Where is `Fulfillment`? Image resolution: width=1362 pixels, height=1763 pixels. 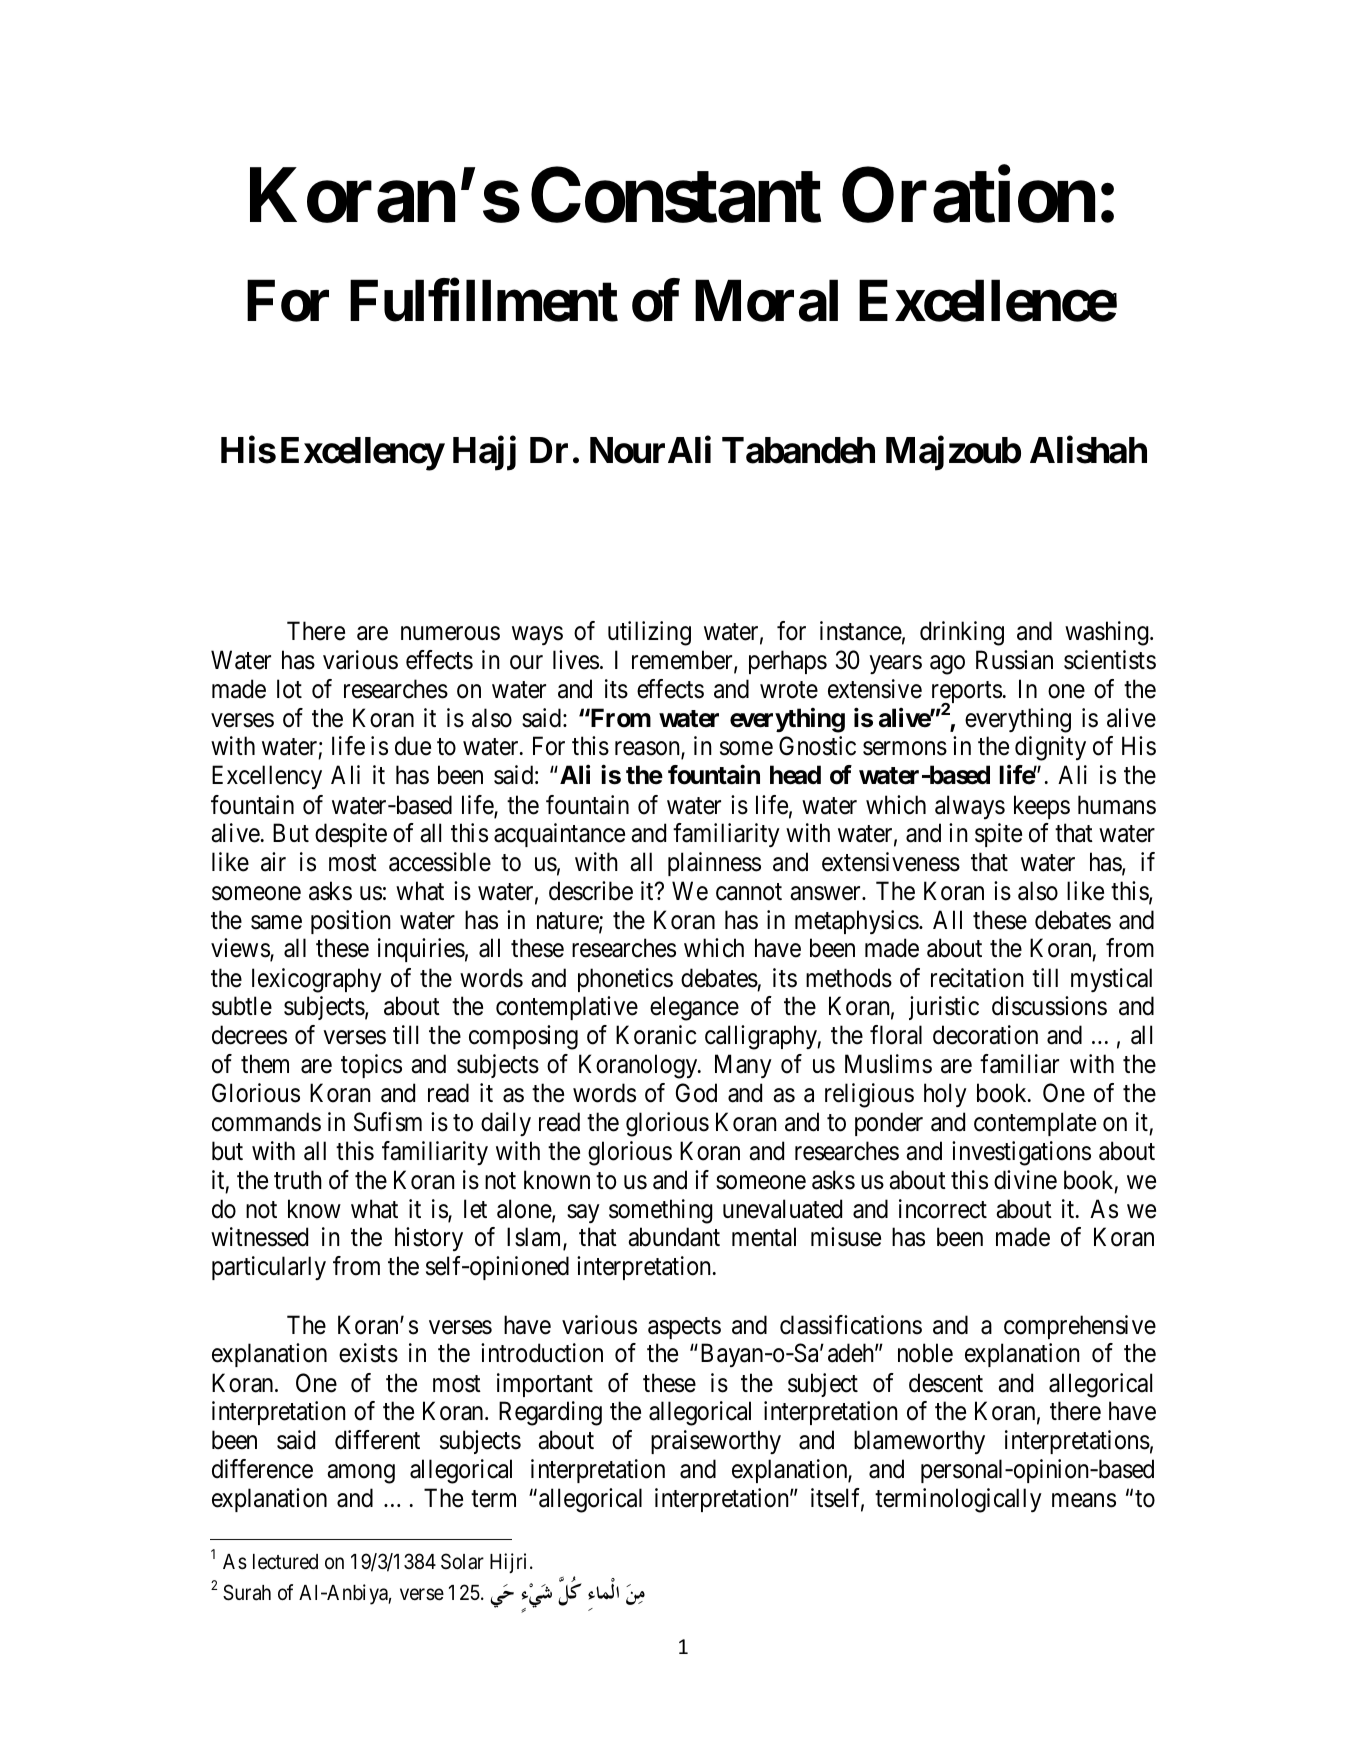
Fulfillment is located at coordinates (484, 300).
